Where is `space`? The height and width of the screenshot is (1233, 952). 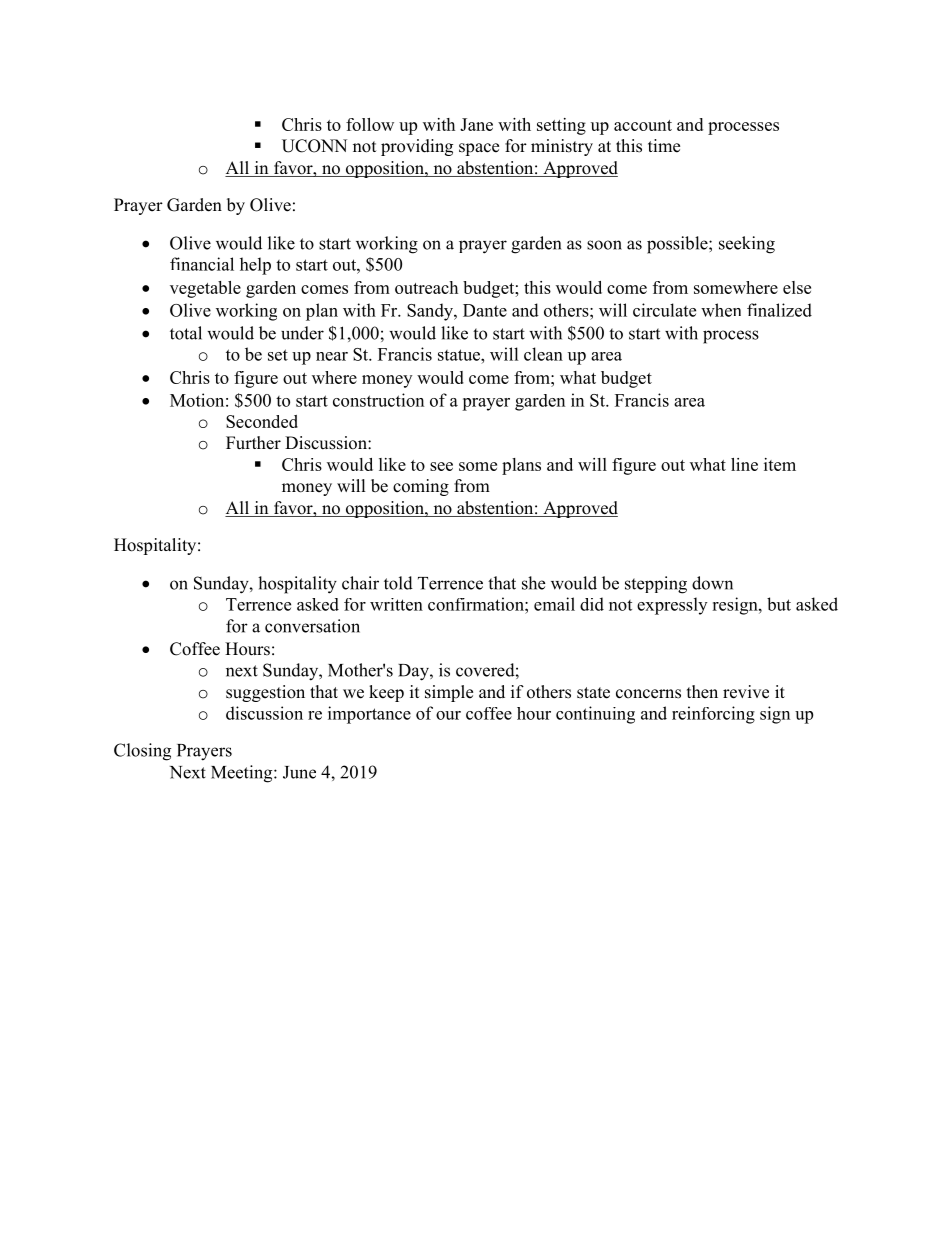
space is located at coordinates (479, 149).
